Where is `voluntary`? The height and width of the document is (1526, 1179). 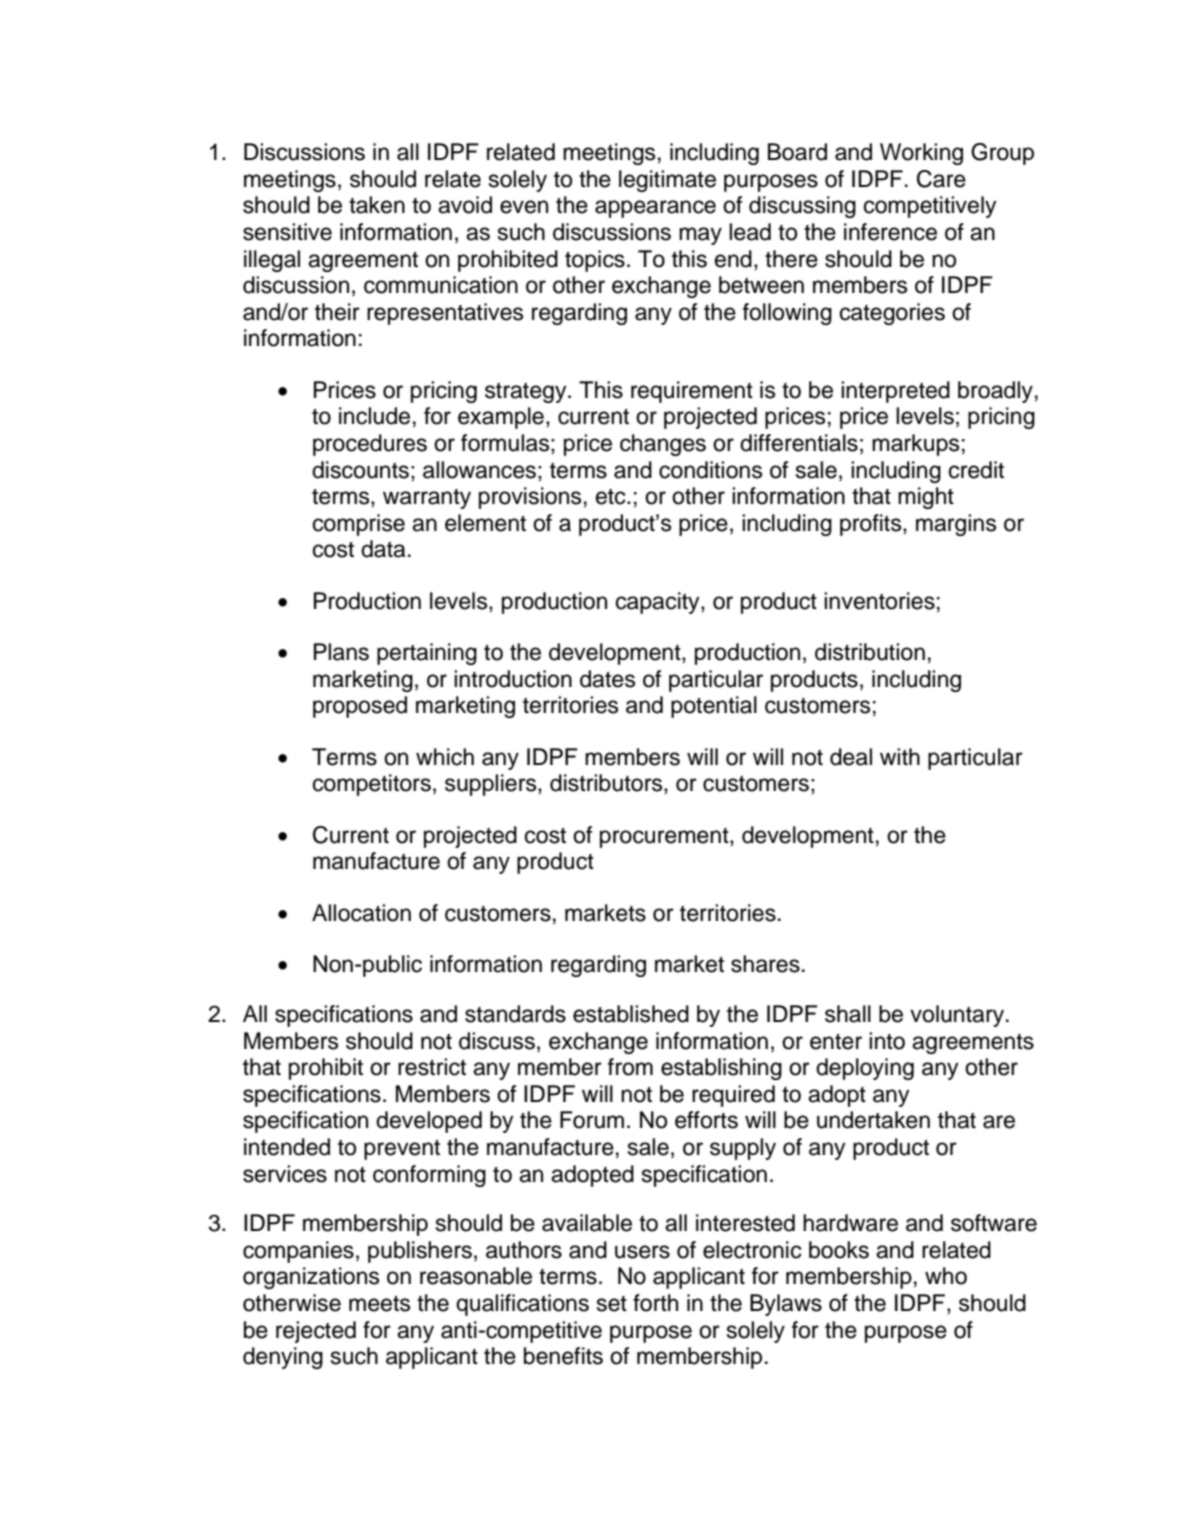
voluntary is located at coordinates (958, 1016).
